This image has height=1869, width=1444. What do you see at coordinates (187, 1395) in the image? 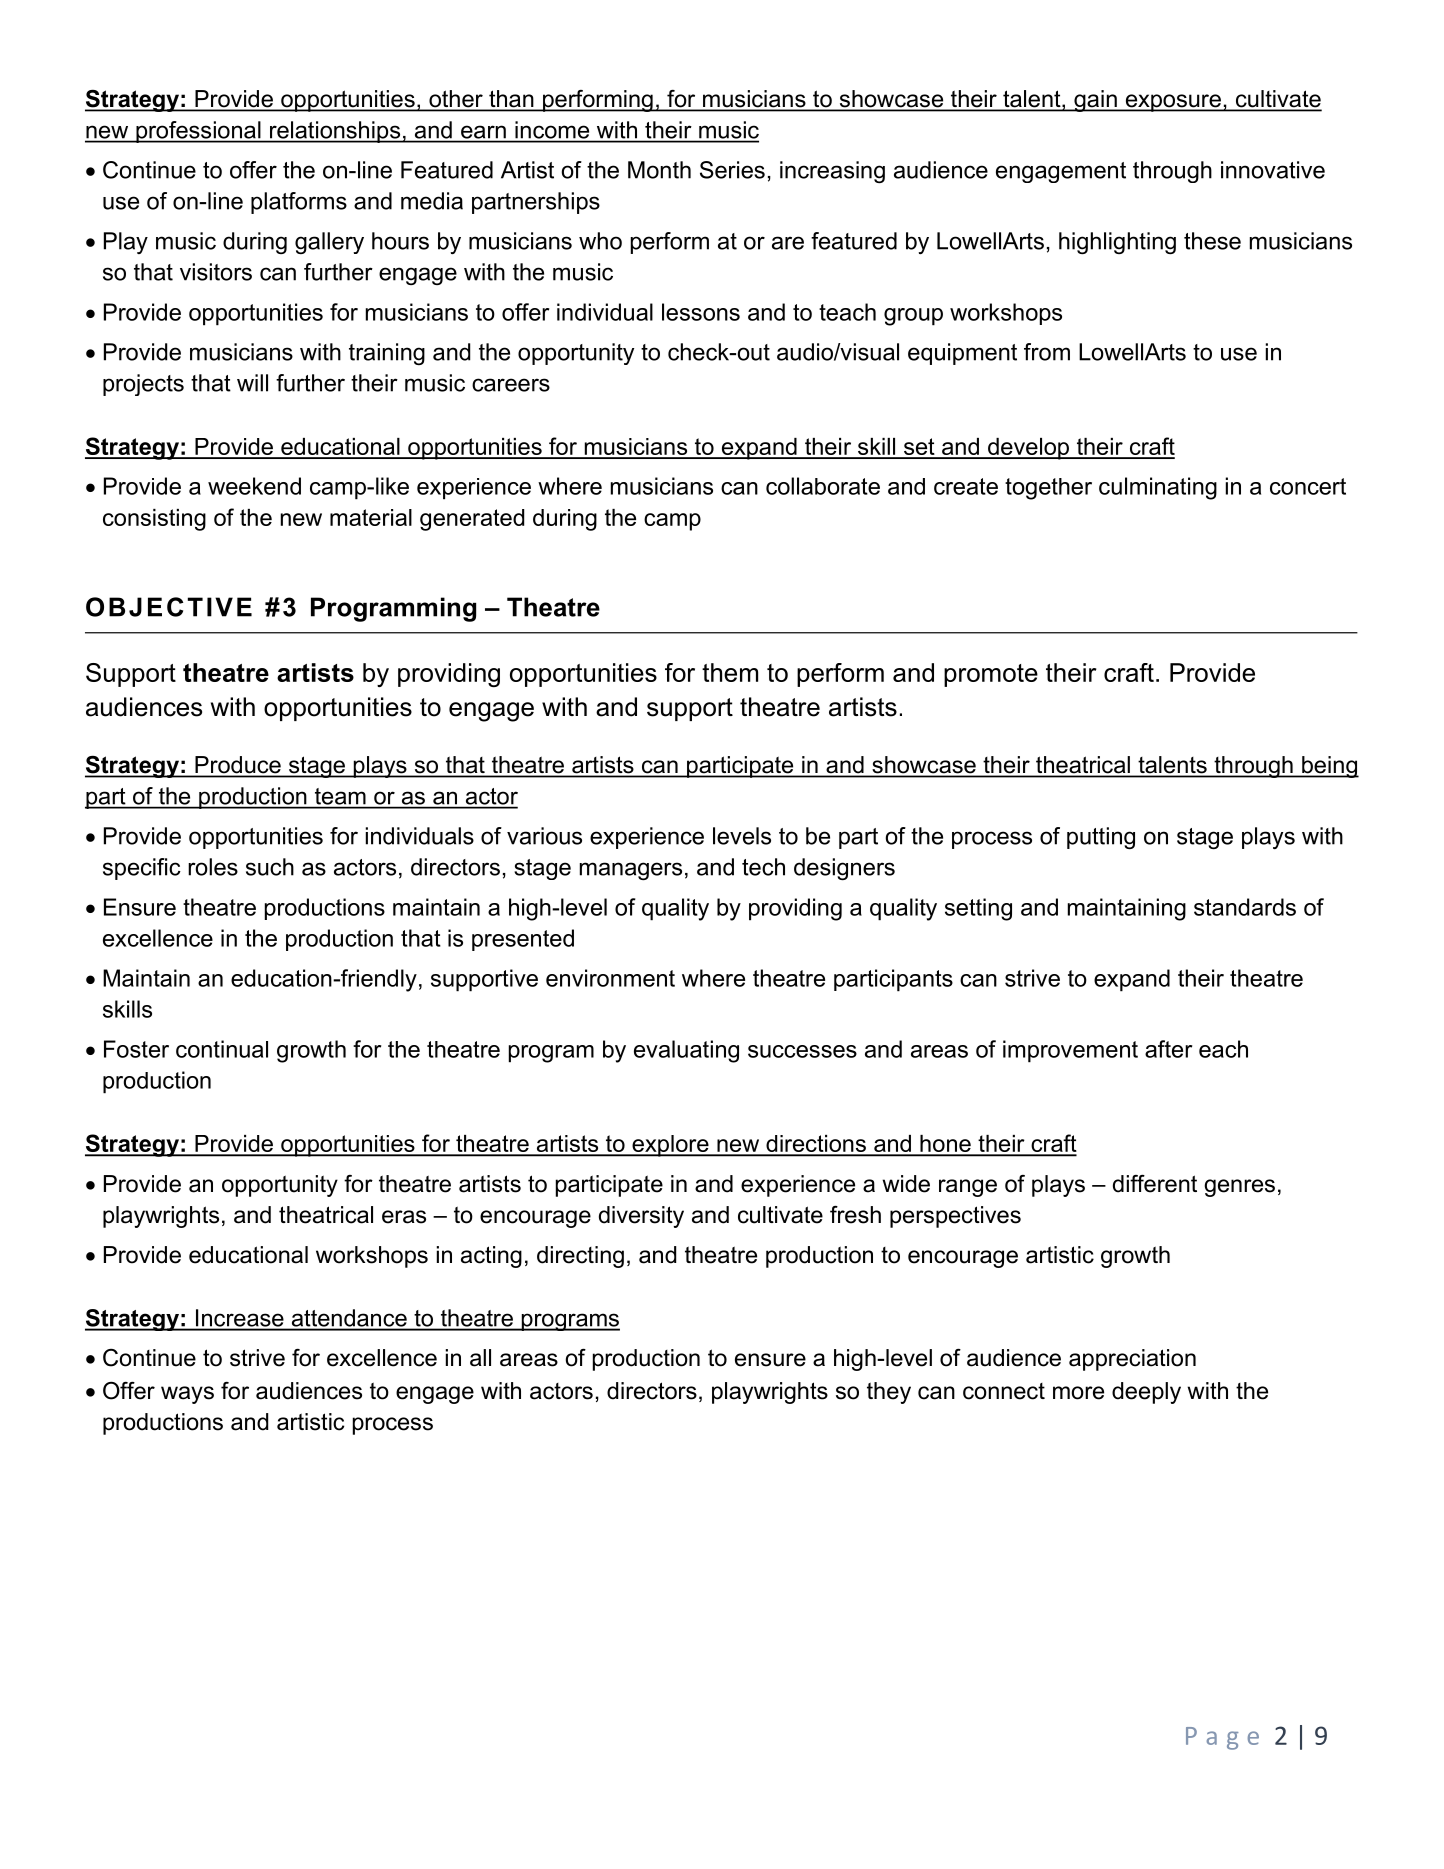
I see `ways` at bounding box center [187, 1395].
